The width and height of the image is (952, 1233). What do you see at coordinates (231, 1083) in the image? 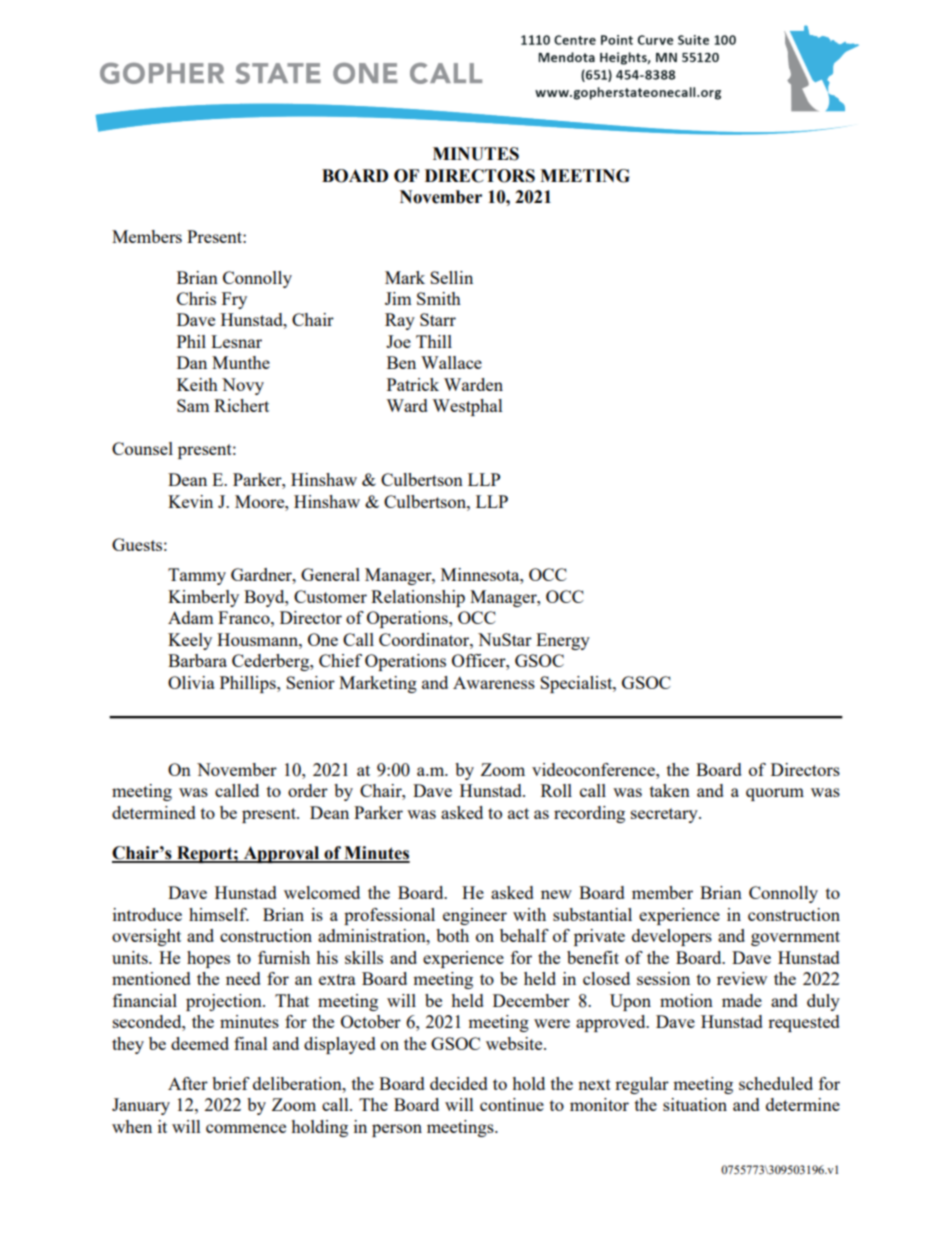
I see `brief` at bounding box center [231, 1083].
